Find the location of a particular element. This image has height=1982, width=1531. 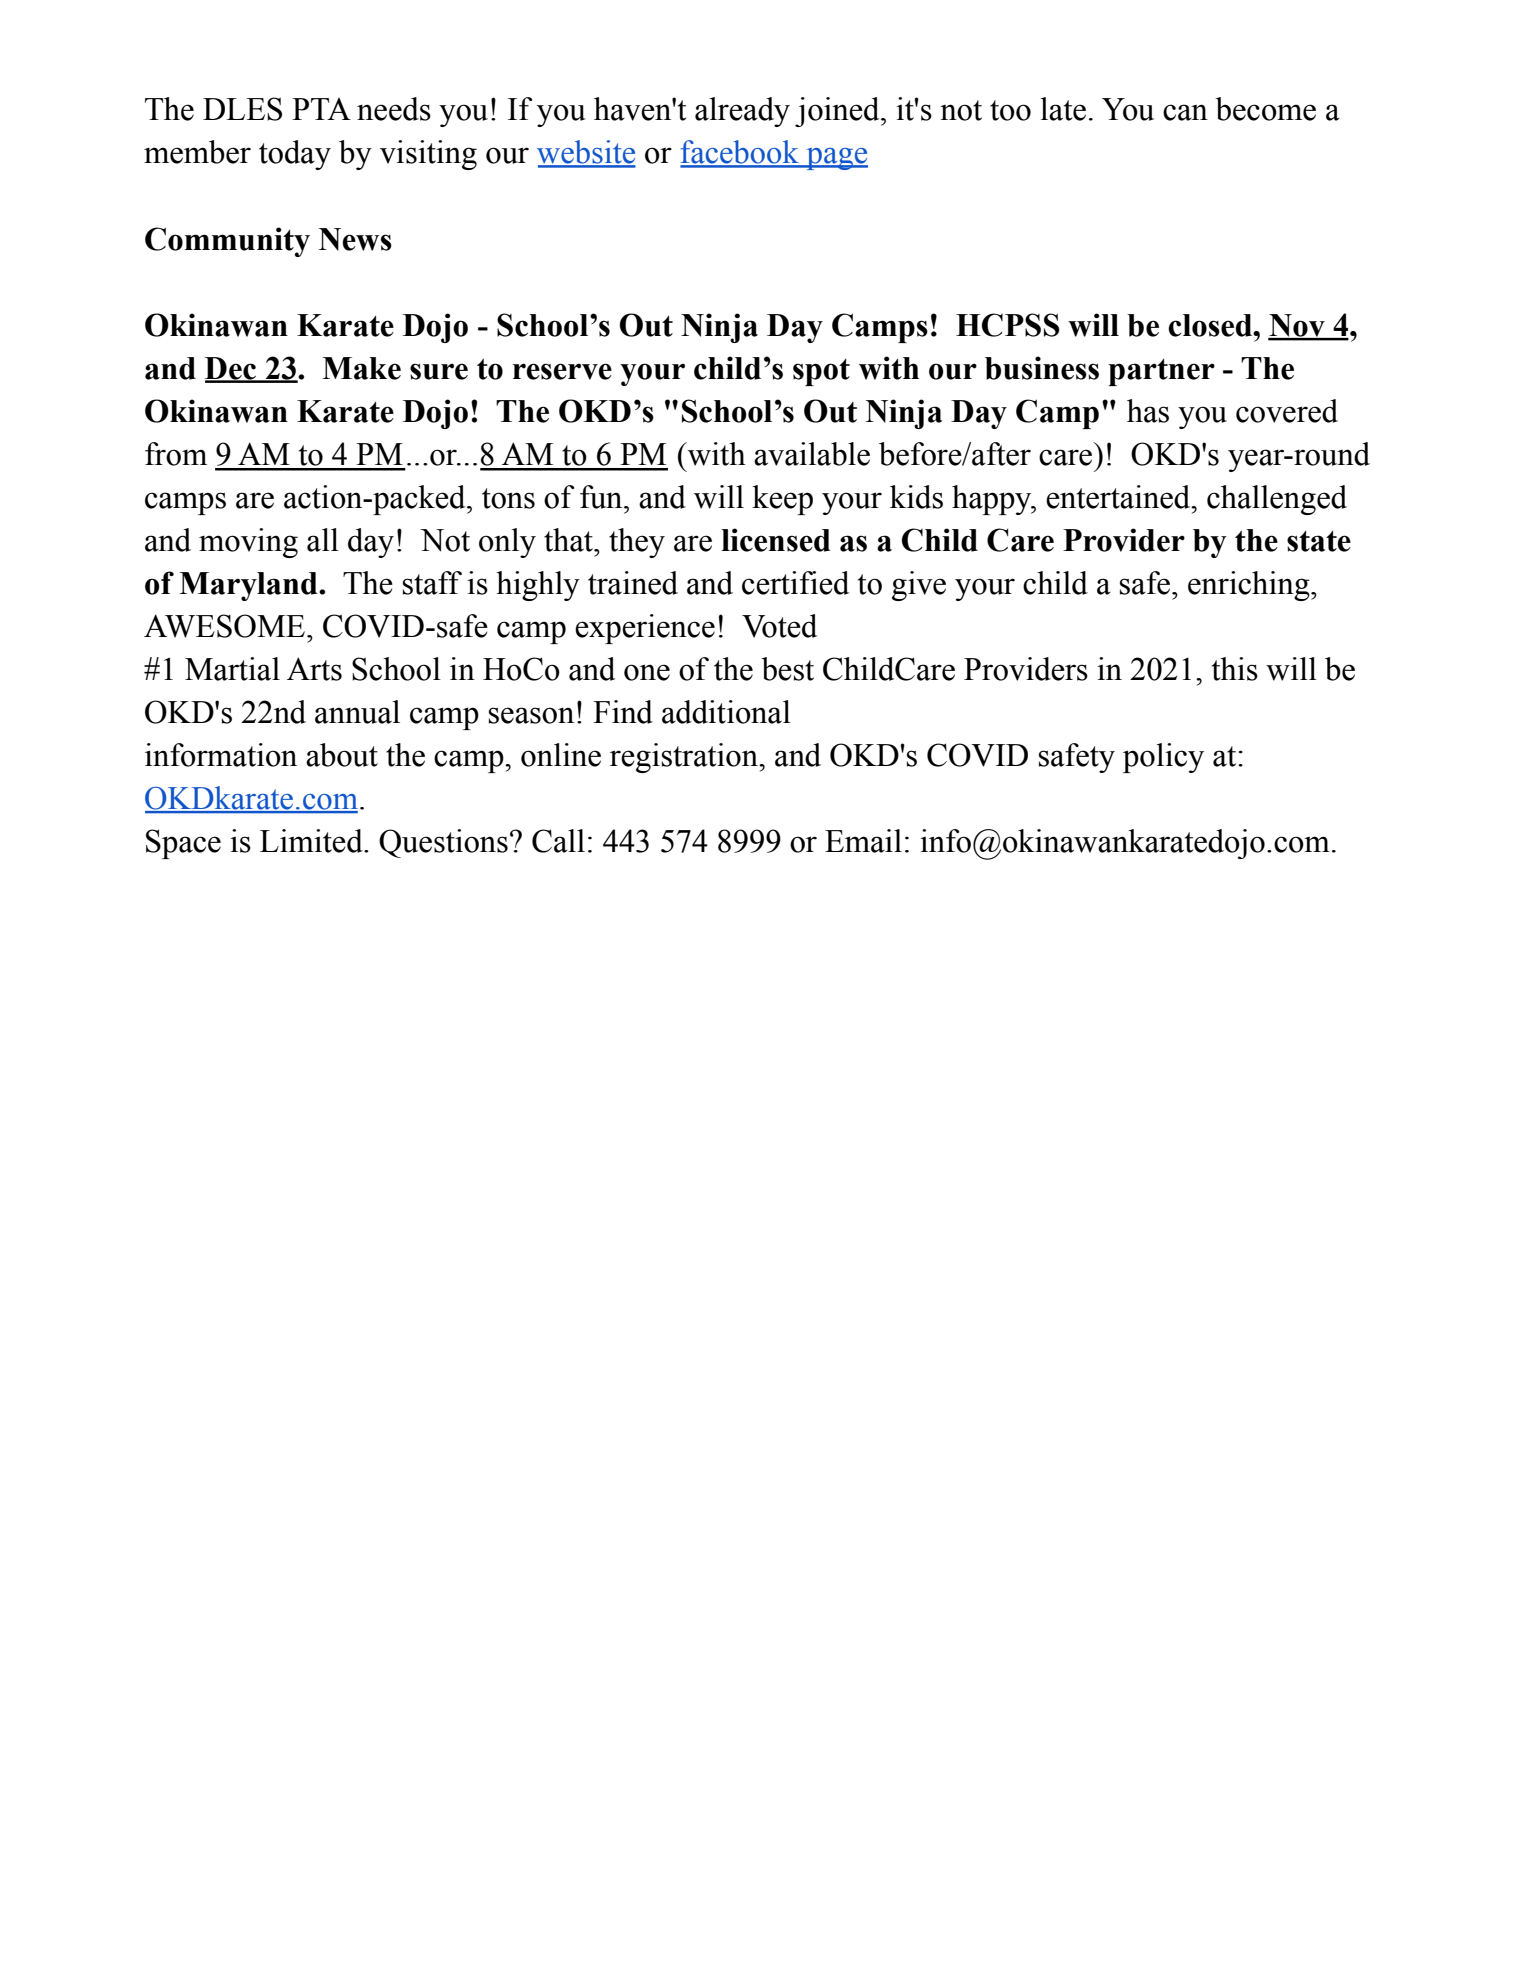

already is located at coordinates (742, 112).
